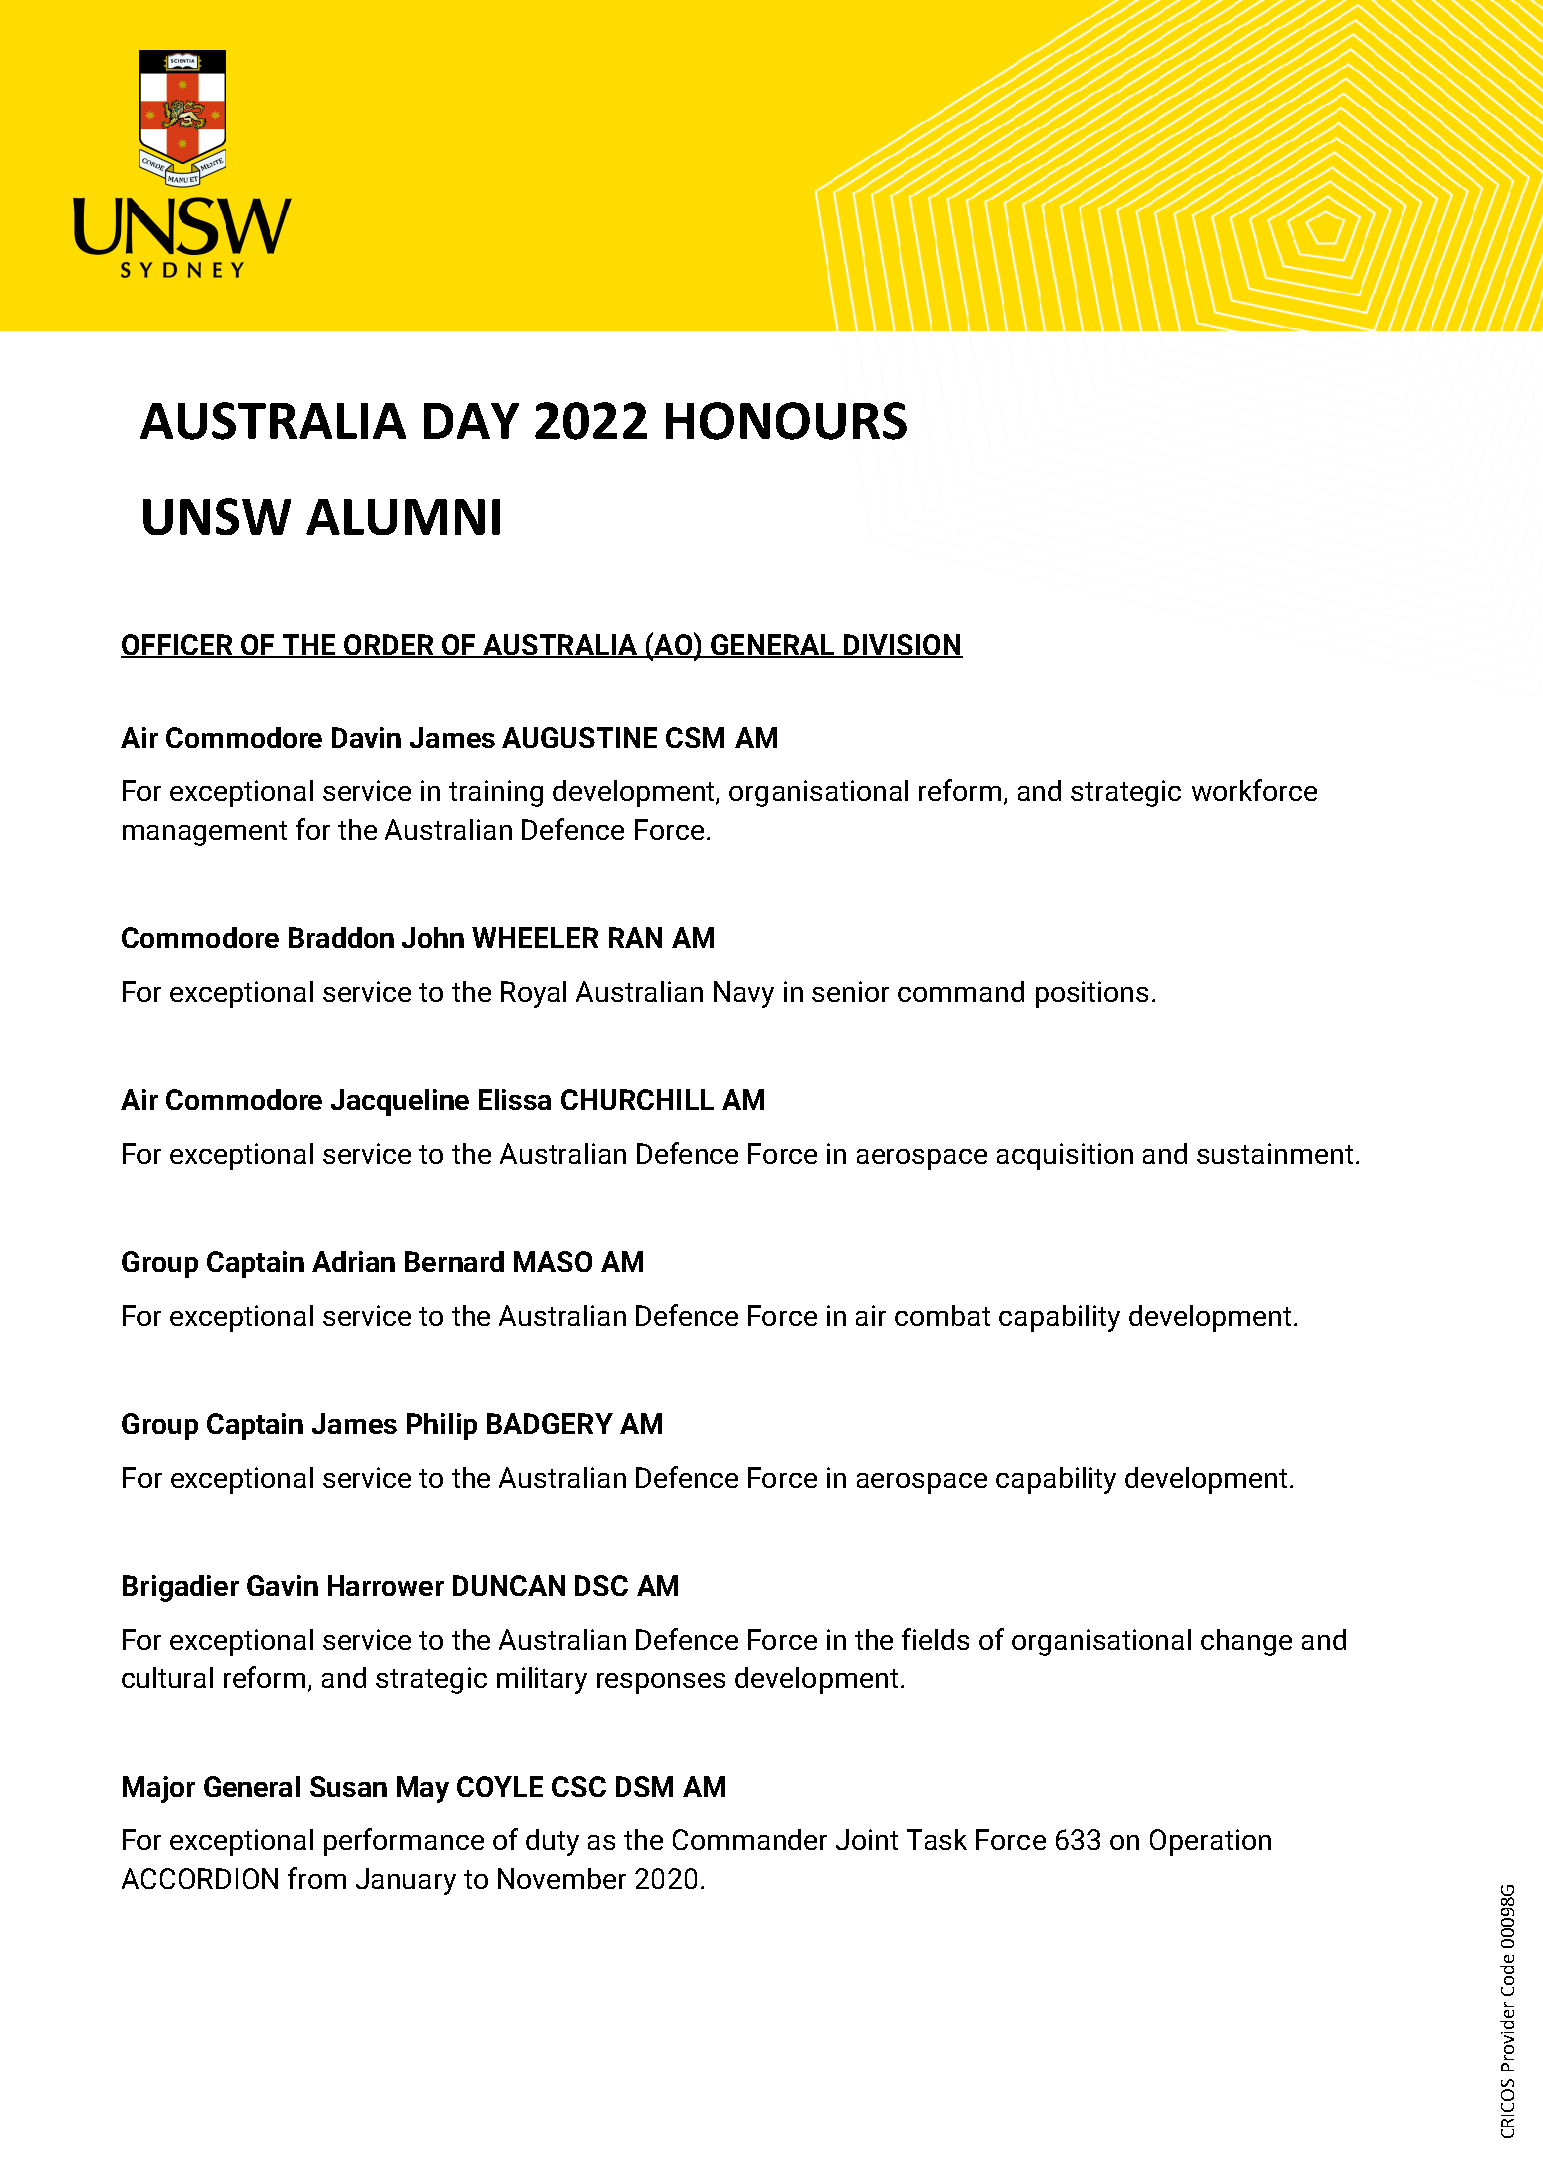 The width and height of the page is (1543, 2183). I want to click on DIVISION, so click(901, 646).
